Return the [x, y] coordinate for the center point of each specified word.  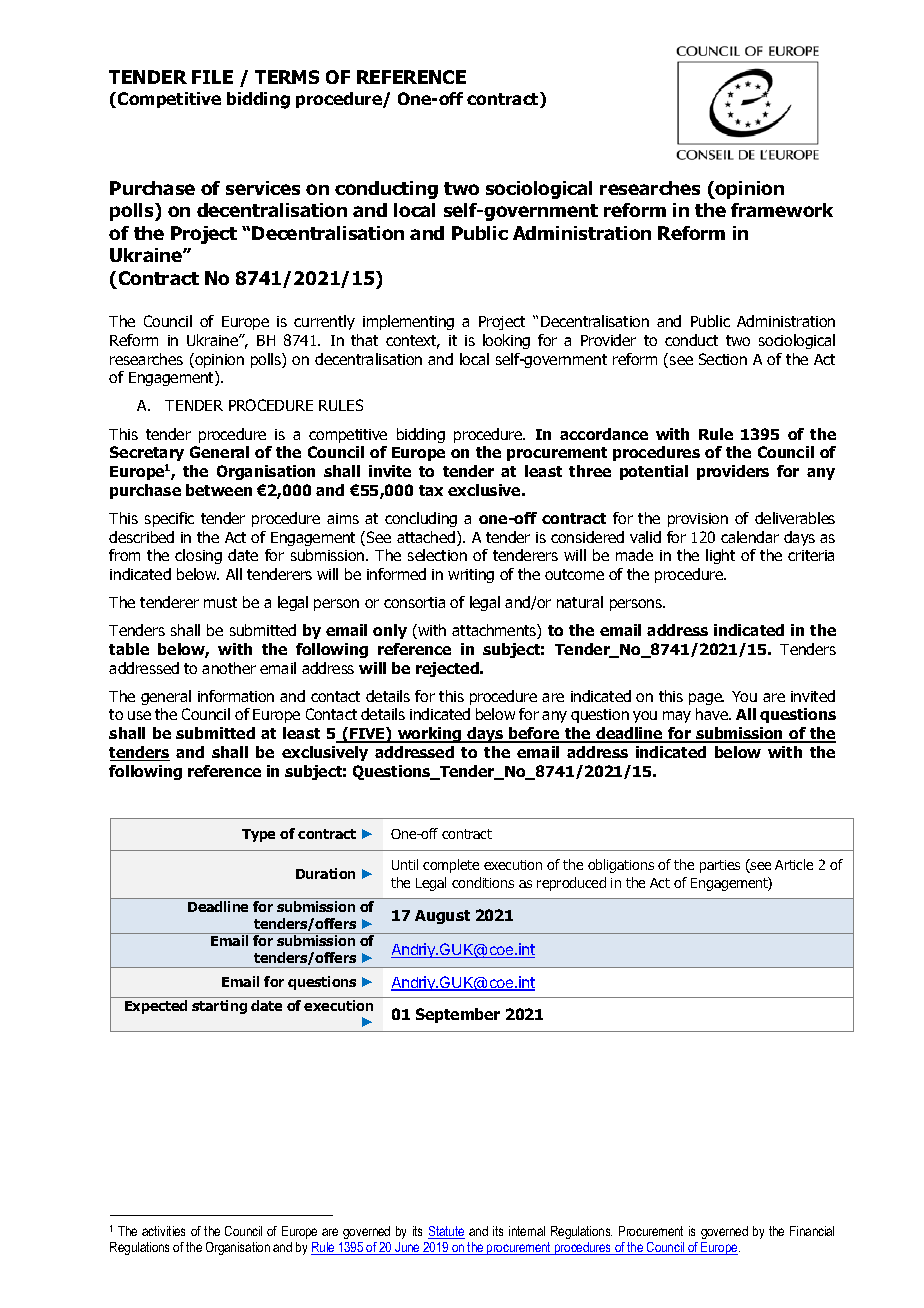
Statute [446, 1232]
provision [698, 520]
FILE [212, 77]
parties [720, 866]
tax [431, 490]
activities [163, 1231]
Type [258, 835]
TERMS [287, 77]
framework [782, 210]
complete [451, 866]
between [219, 490]
